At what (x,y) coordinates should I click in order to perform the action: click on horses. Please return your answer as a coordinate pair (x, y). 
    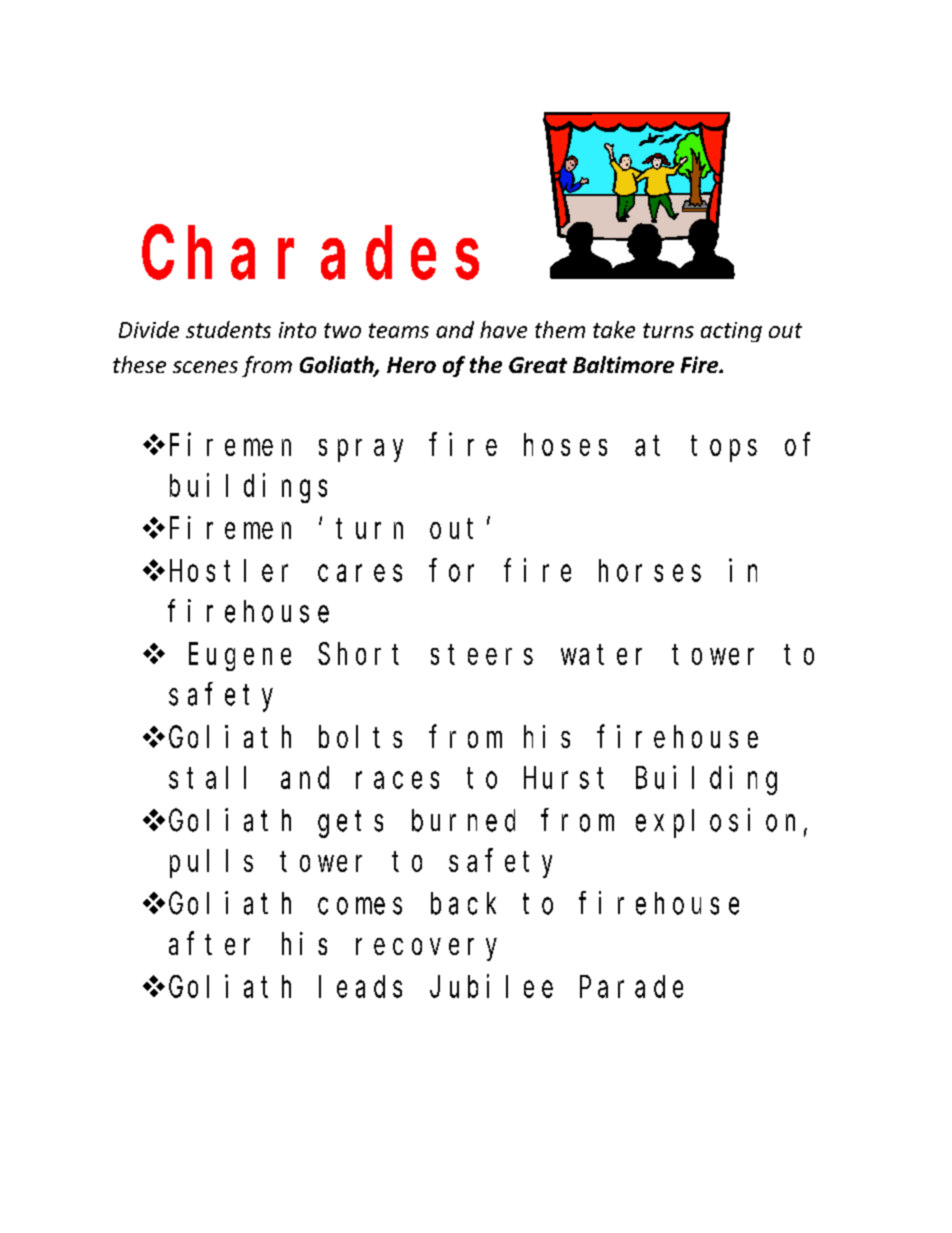
    Looking at the image, I should click on (650, 571).
